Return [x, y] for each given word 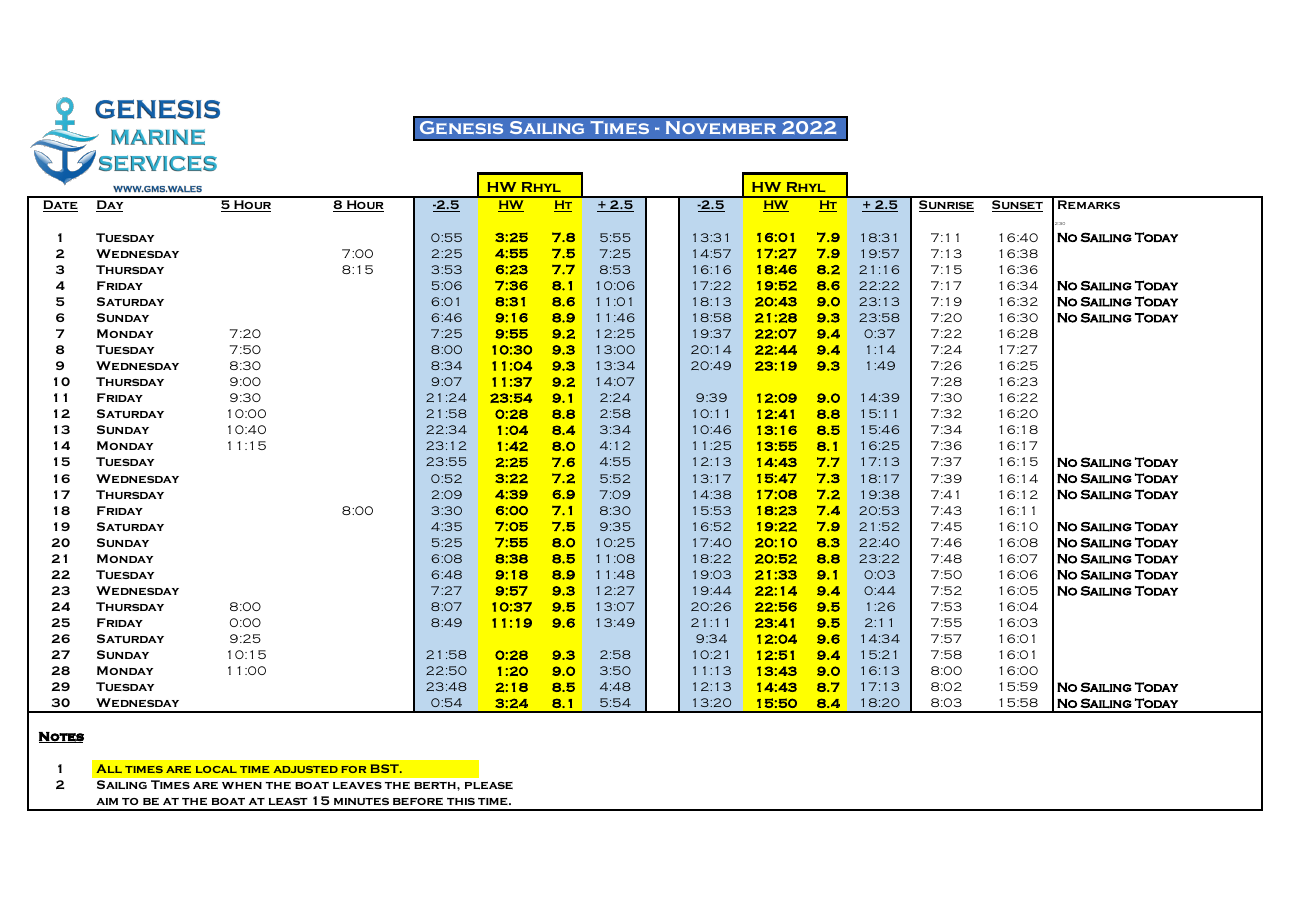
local [216, 769]
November [721, 127]
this [461, 801]
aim [107, 801]
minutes [361, 801]
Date [60, 206]
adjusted [305, 769]
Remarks [1089, 204]
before [418, 801]
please [489, 785]
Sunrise [946, 206]
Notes [61, 737]
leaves [357, 785]
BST [386, 768]
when [242, 785]
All [109, 768]
